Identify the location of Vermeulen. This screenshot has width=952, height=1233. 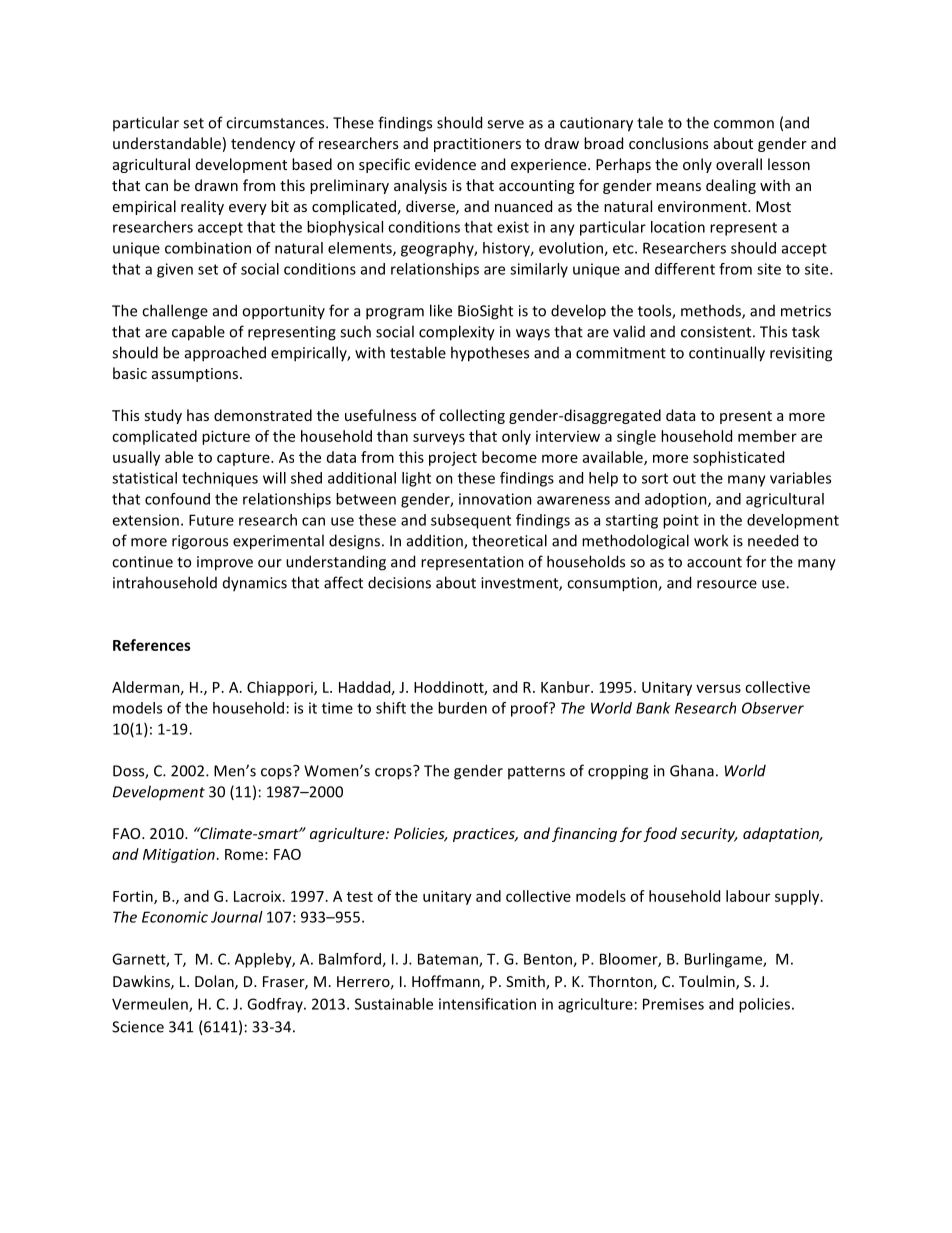
(151, 1005).
